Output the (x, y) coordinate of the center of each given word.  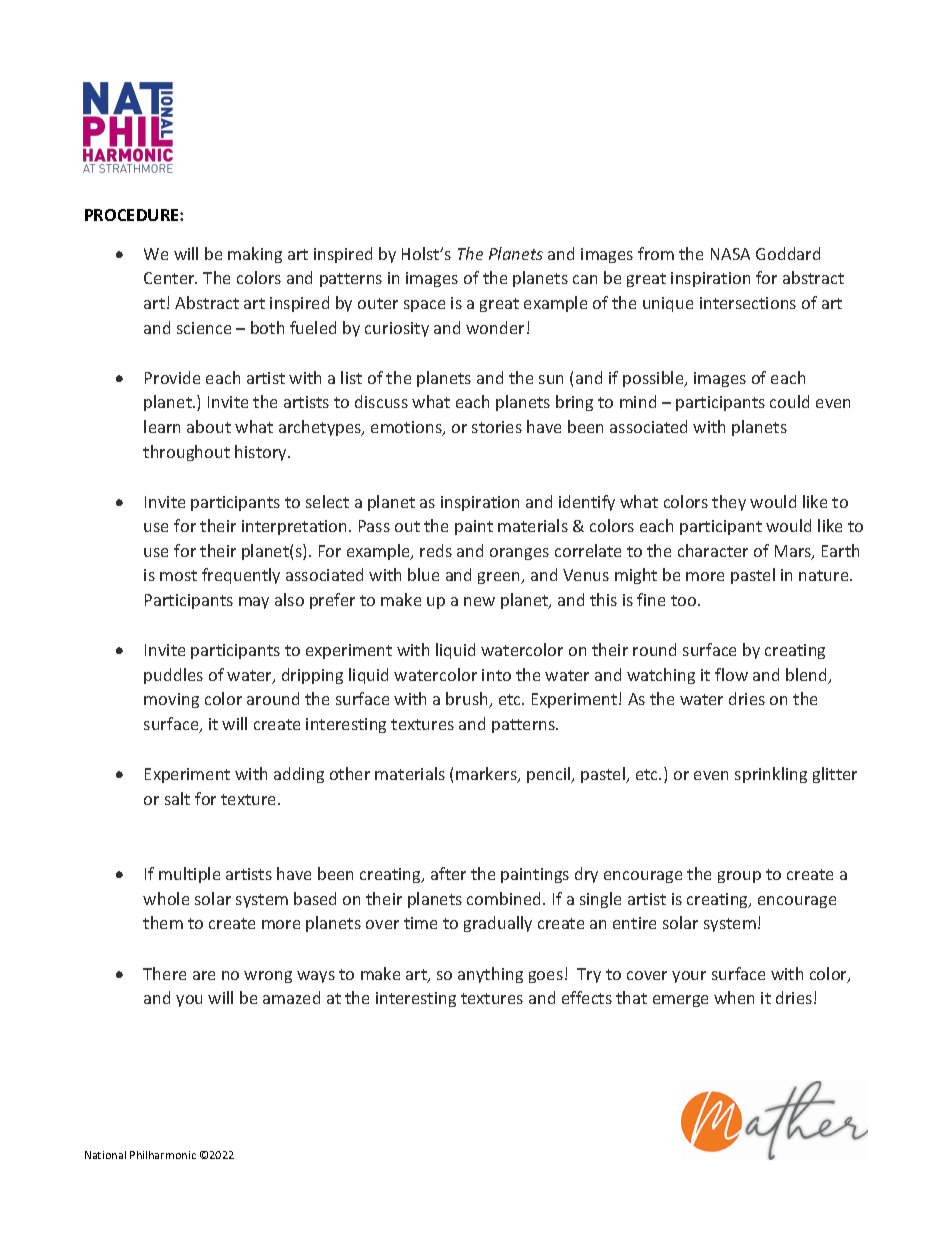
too (685, 600)
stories (497, 427)
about (209, 426)
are (204, 975)
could (789, 401)
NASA (730, 254)
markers (487, 775)
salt (177, 798)
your (689, 977)
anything (490, 975)
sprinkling (771, 775)
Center (170, 278)
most (178, 575)
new (479, 601)
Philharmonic (163, 1155)
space (424, 306)
